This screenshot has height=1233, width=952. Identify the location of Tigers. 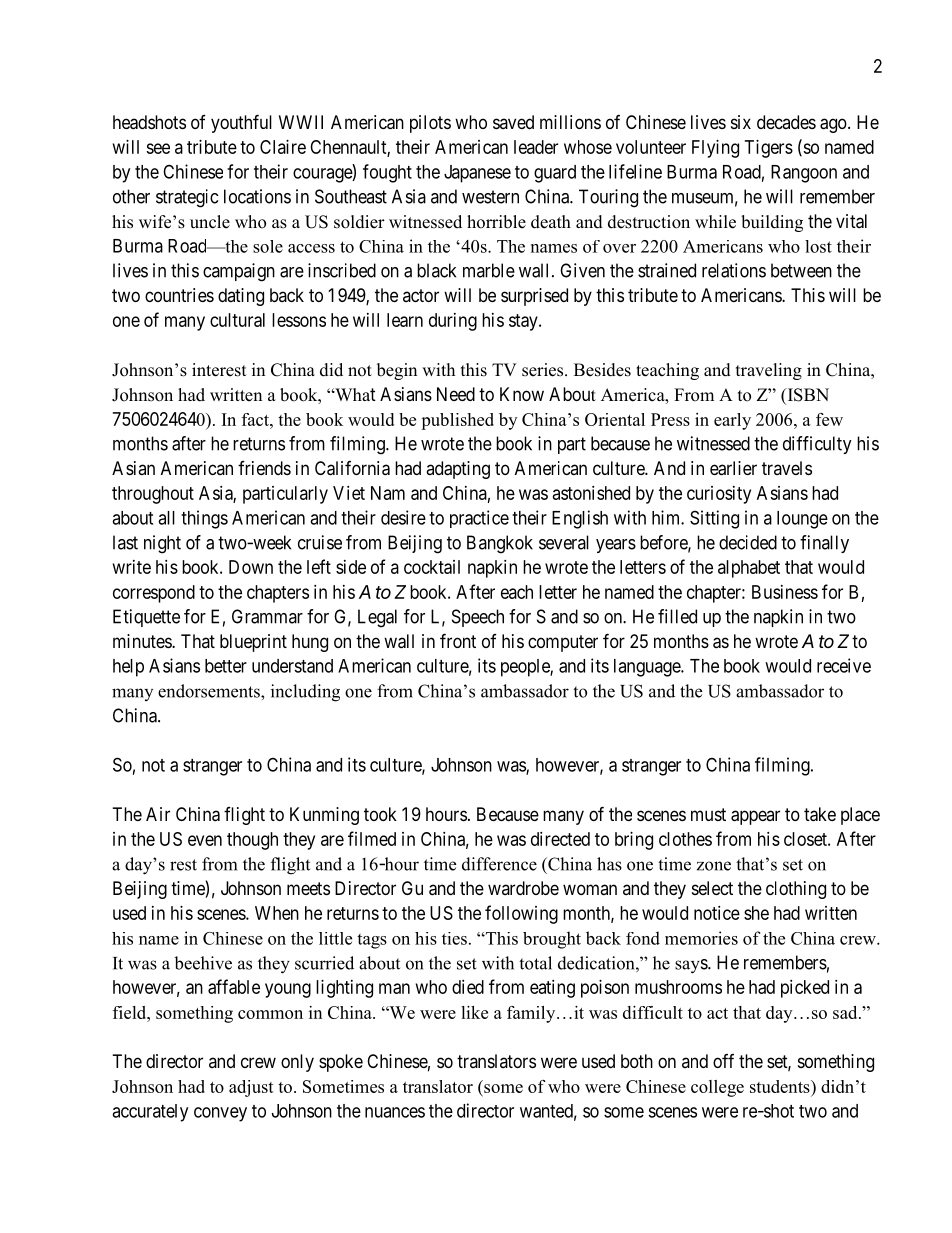
(769, 149).
